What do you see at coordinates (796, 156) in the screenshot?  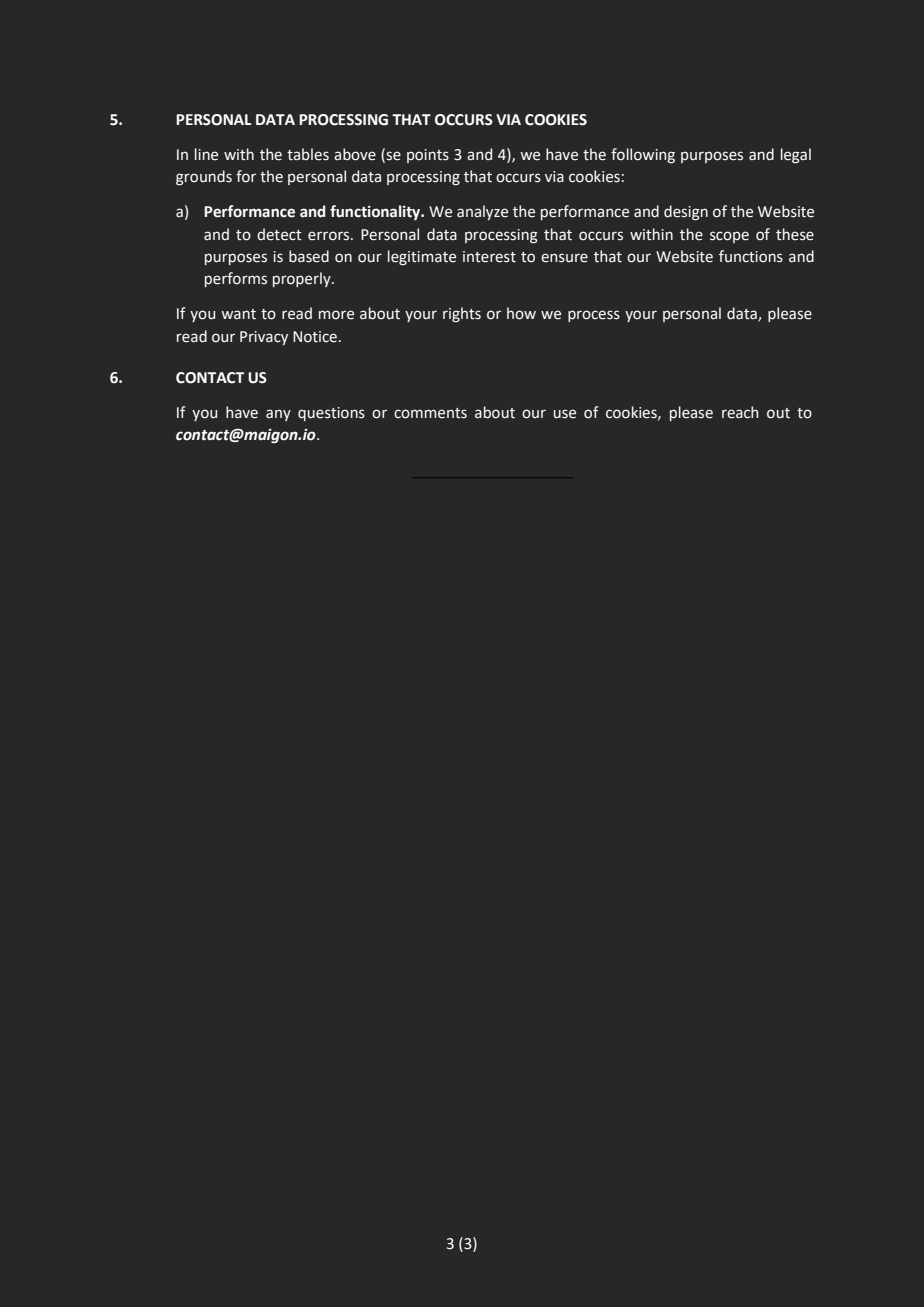 I see `legal` at bounding box center [796, 156].
